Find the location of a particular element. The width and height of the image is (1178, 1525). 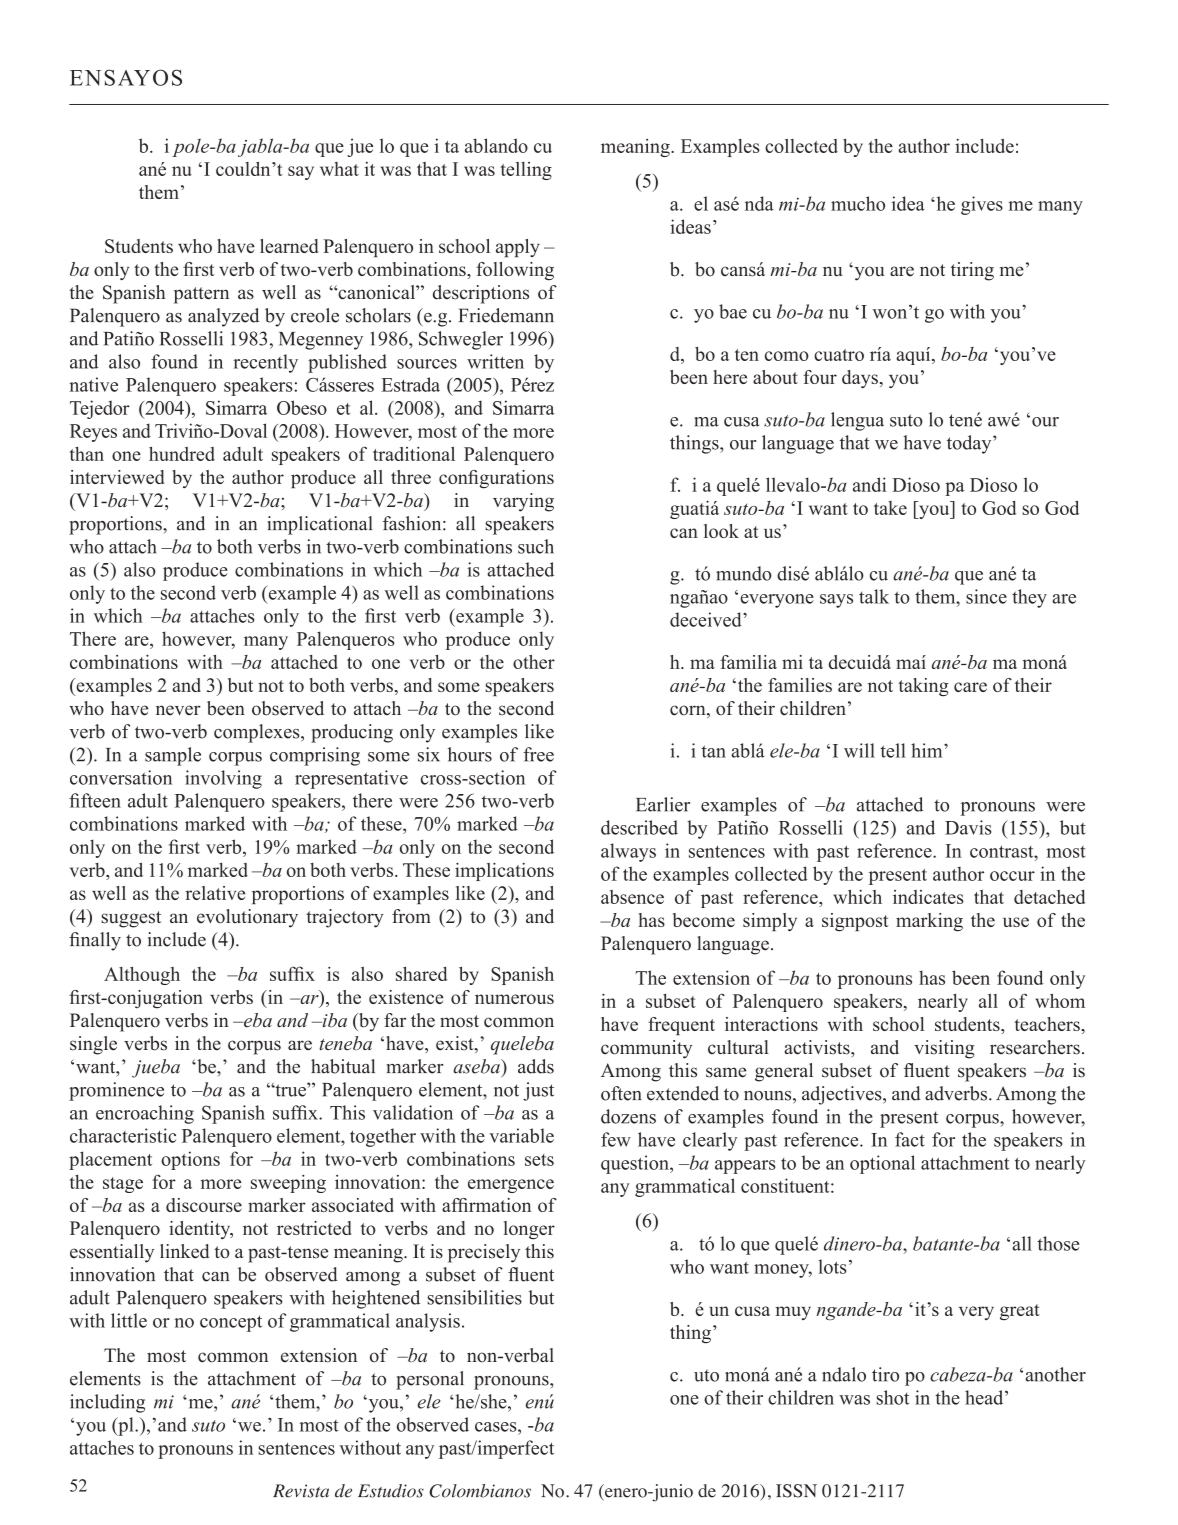

free is located at coordinates (538, 754).
